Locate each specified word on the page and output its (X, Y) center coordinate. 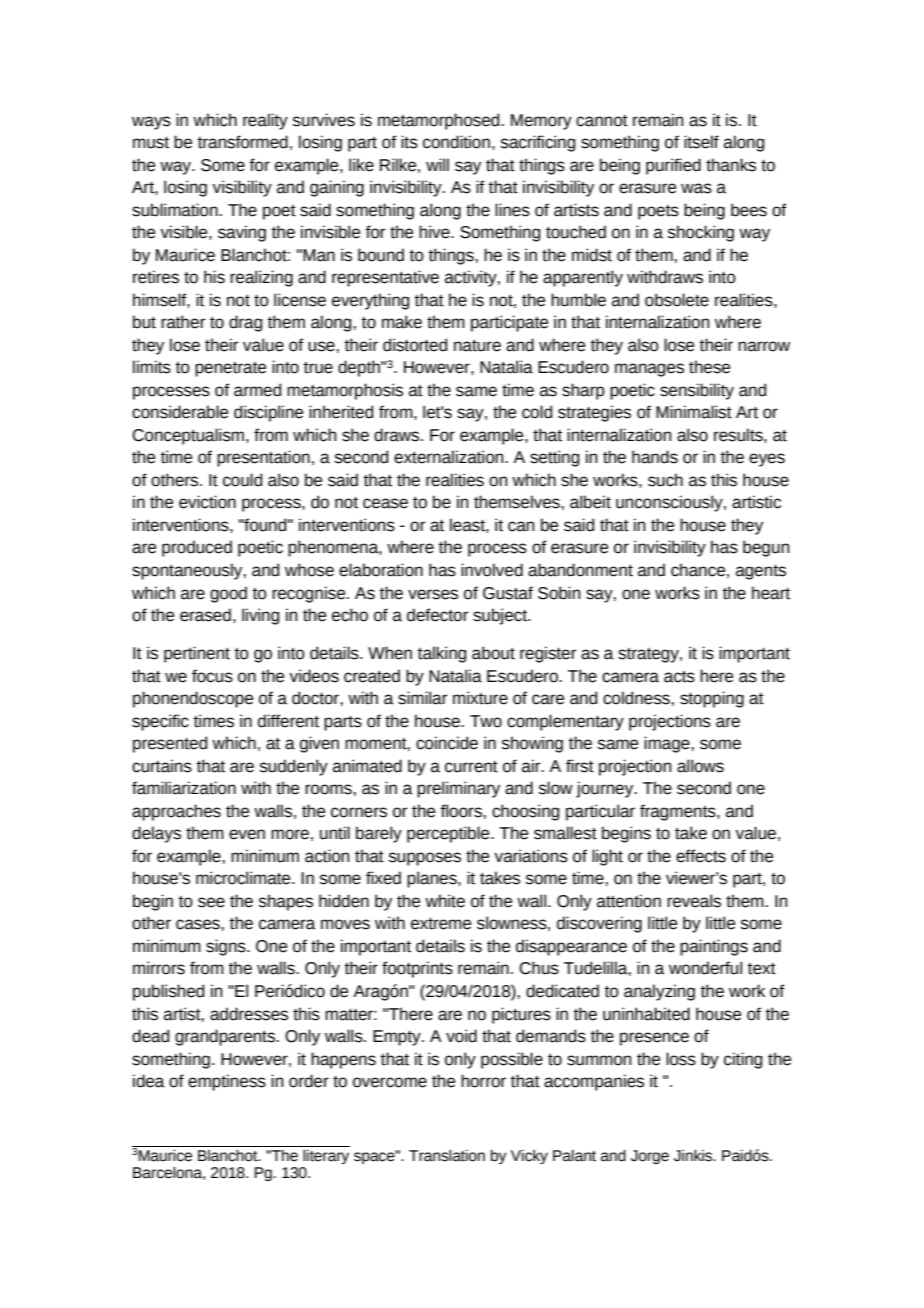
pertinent (197, 654)
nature (477, 346)
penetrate (230, 369)
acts (679, 677)
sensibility (697, 391)
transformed (242, 142)
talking (441, 654)
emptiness (227, 1082)
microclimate (244, 878)
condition (456, 142)
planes (433, 879)
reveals (694, 901)
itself (701, 142)
